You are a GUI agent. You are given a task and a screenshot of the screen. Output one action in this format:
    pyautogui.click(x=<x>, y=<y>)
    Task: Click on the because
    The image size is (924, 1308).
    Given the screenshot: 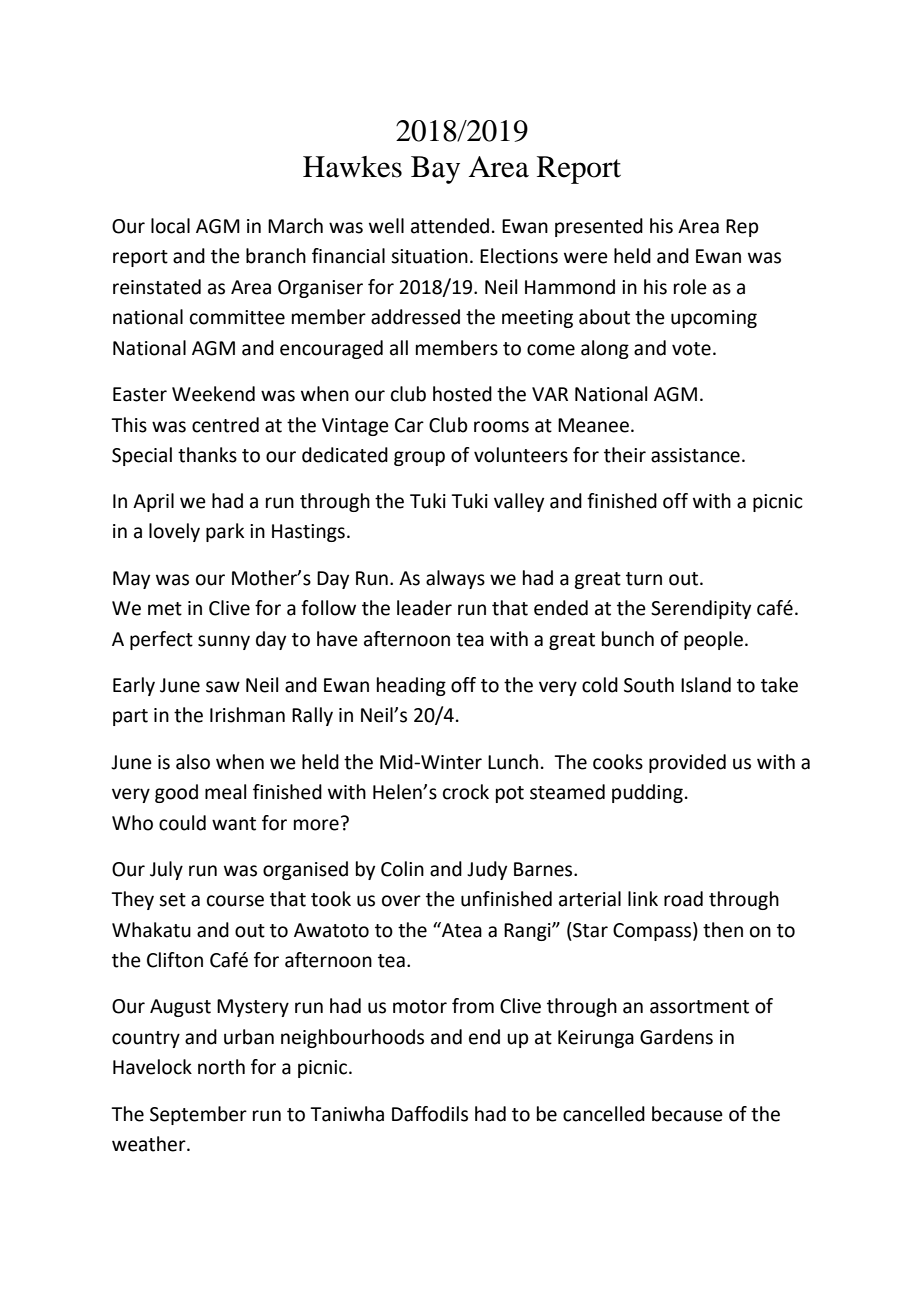 What is the action you would take?
    pyautogui.click(x=687, y=1114)
